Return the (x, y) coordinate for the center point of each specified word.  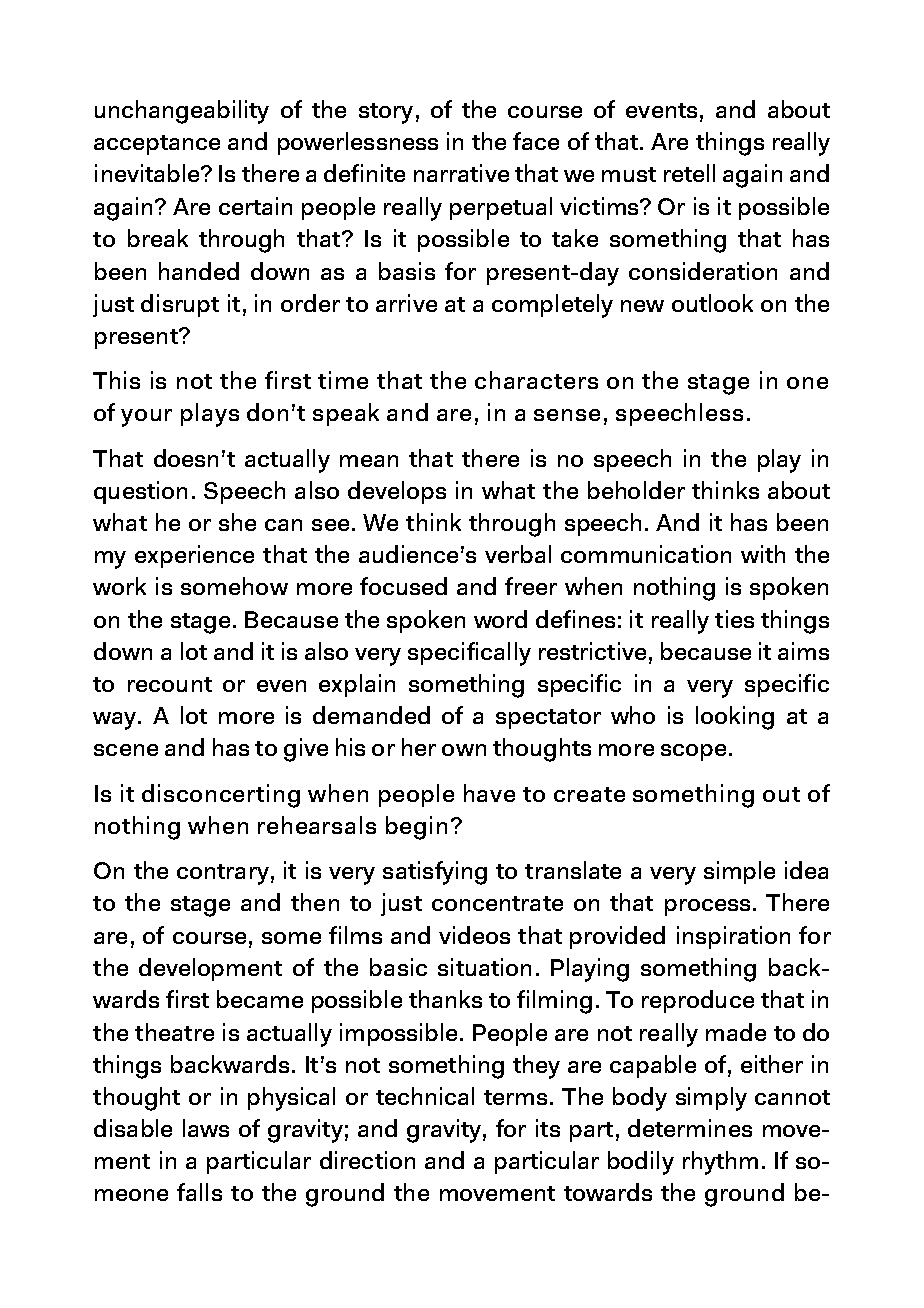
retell (689, 173)
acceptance (157, 145)
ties (734, 619)
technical (425, 1096)
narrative (461, 173)
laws (206, 1128)
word (500, 619)
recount (170, 684)
